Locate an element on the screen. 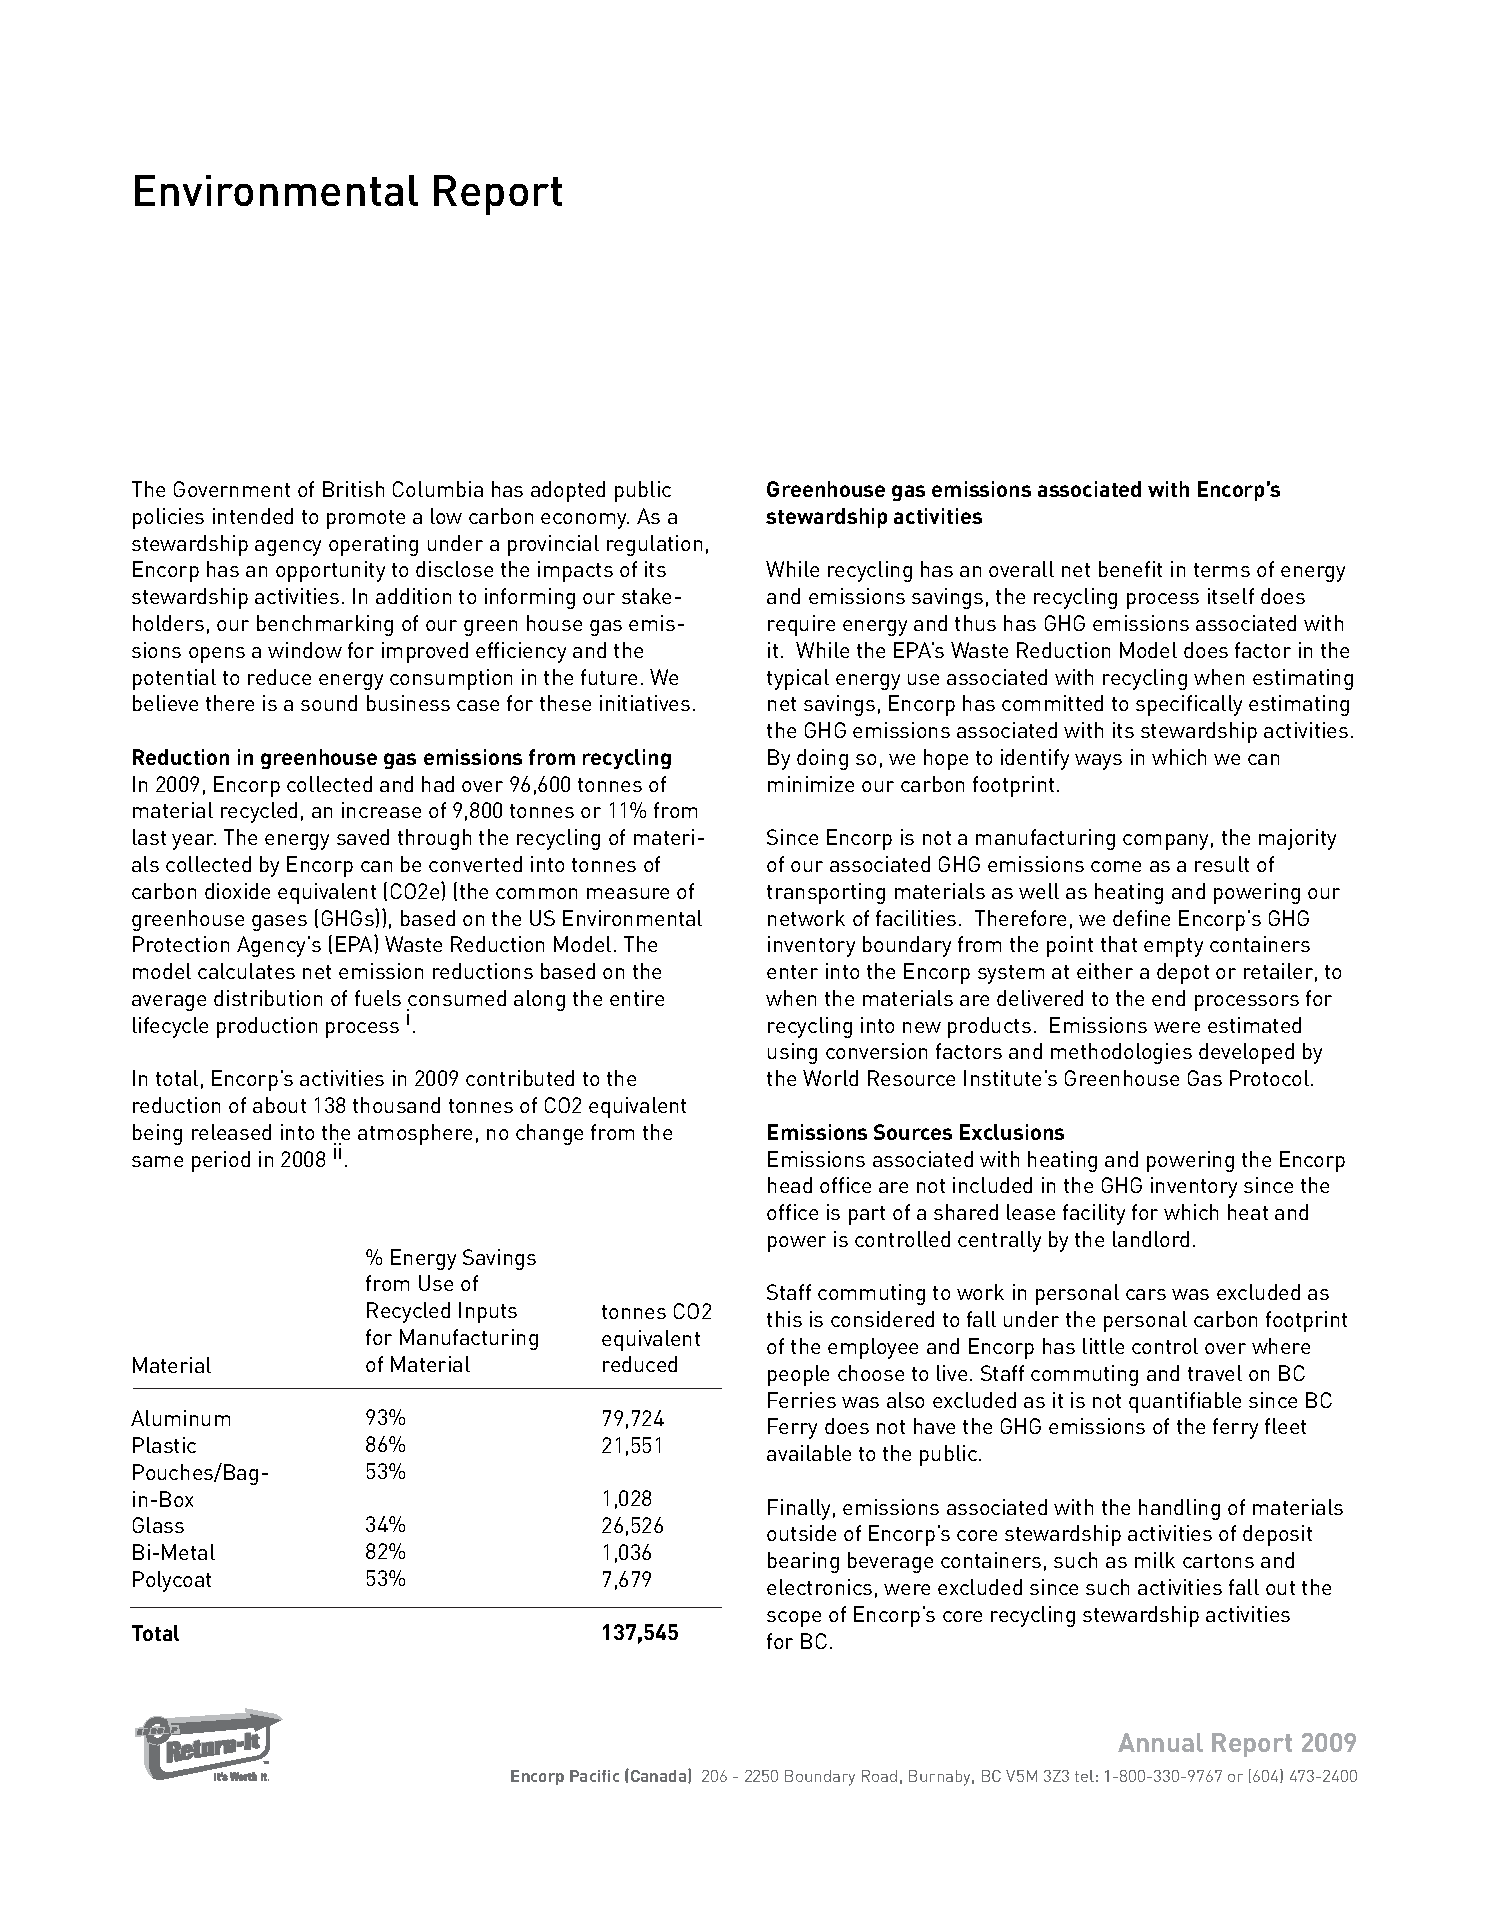  saved is located at coordinates (363, 837).
